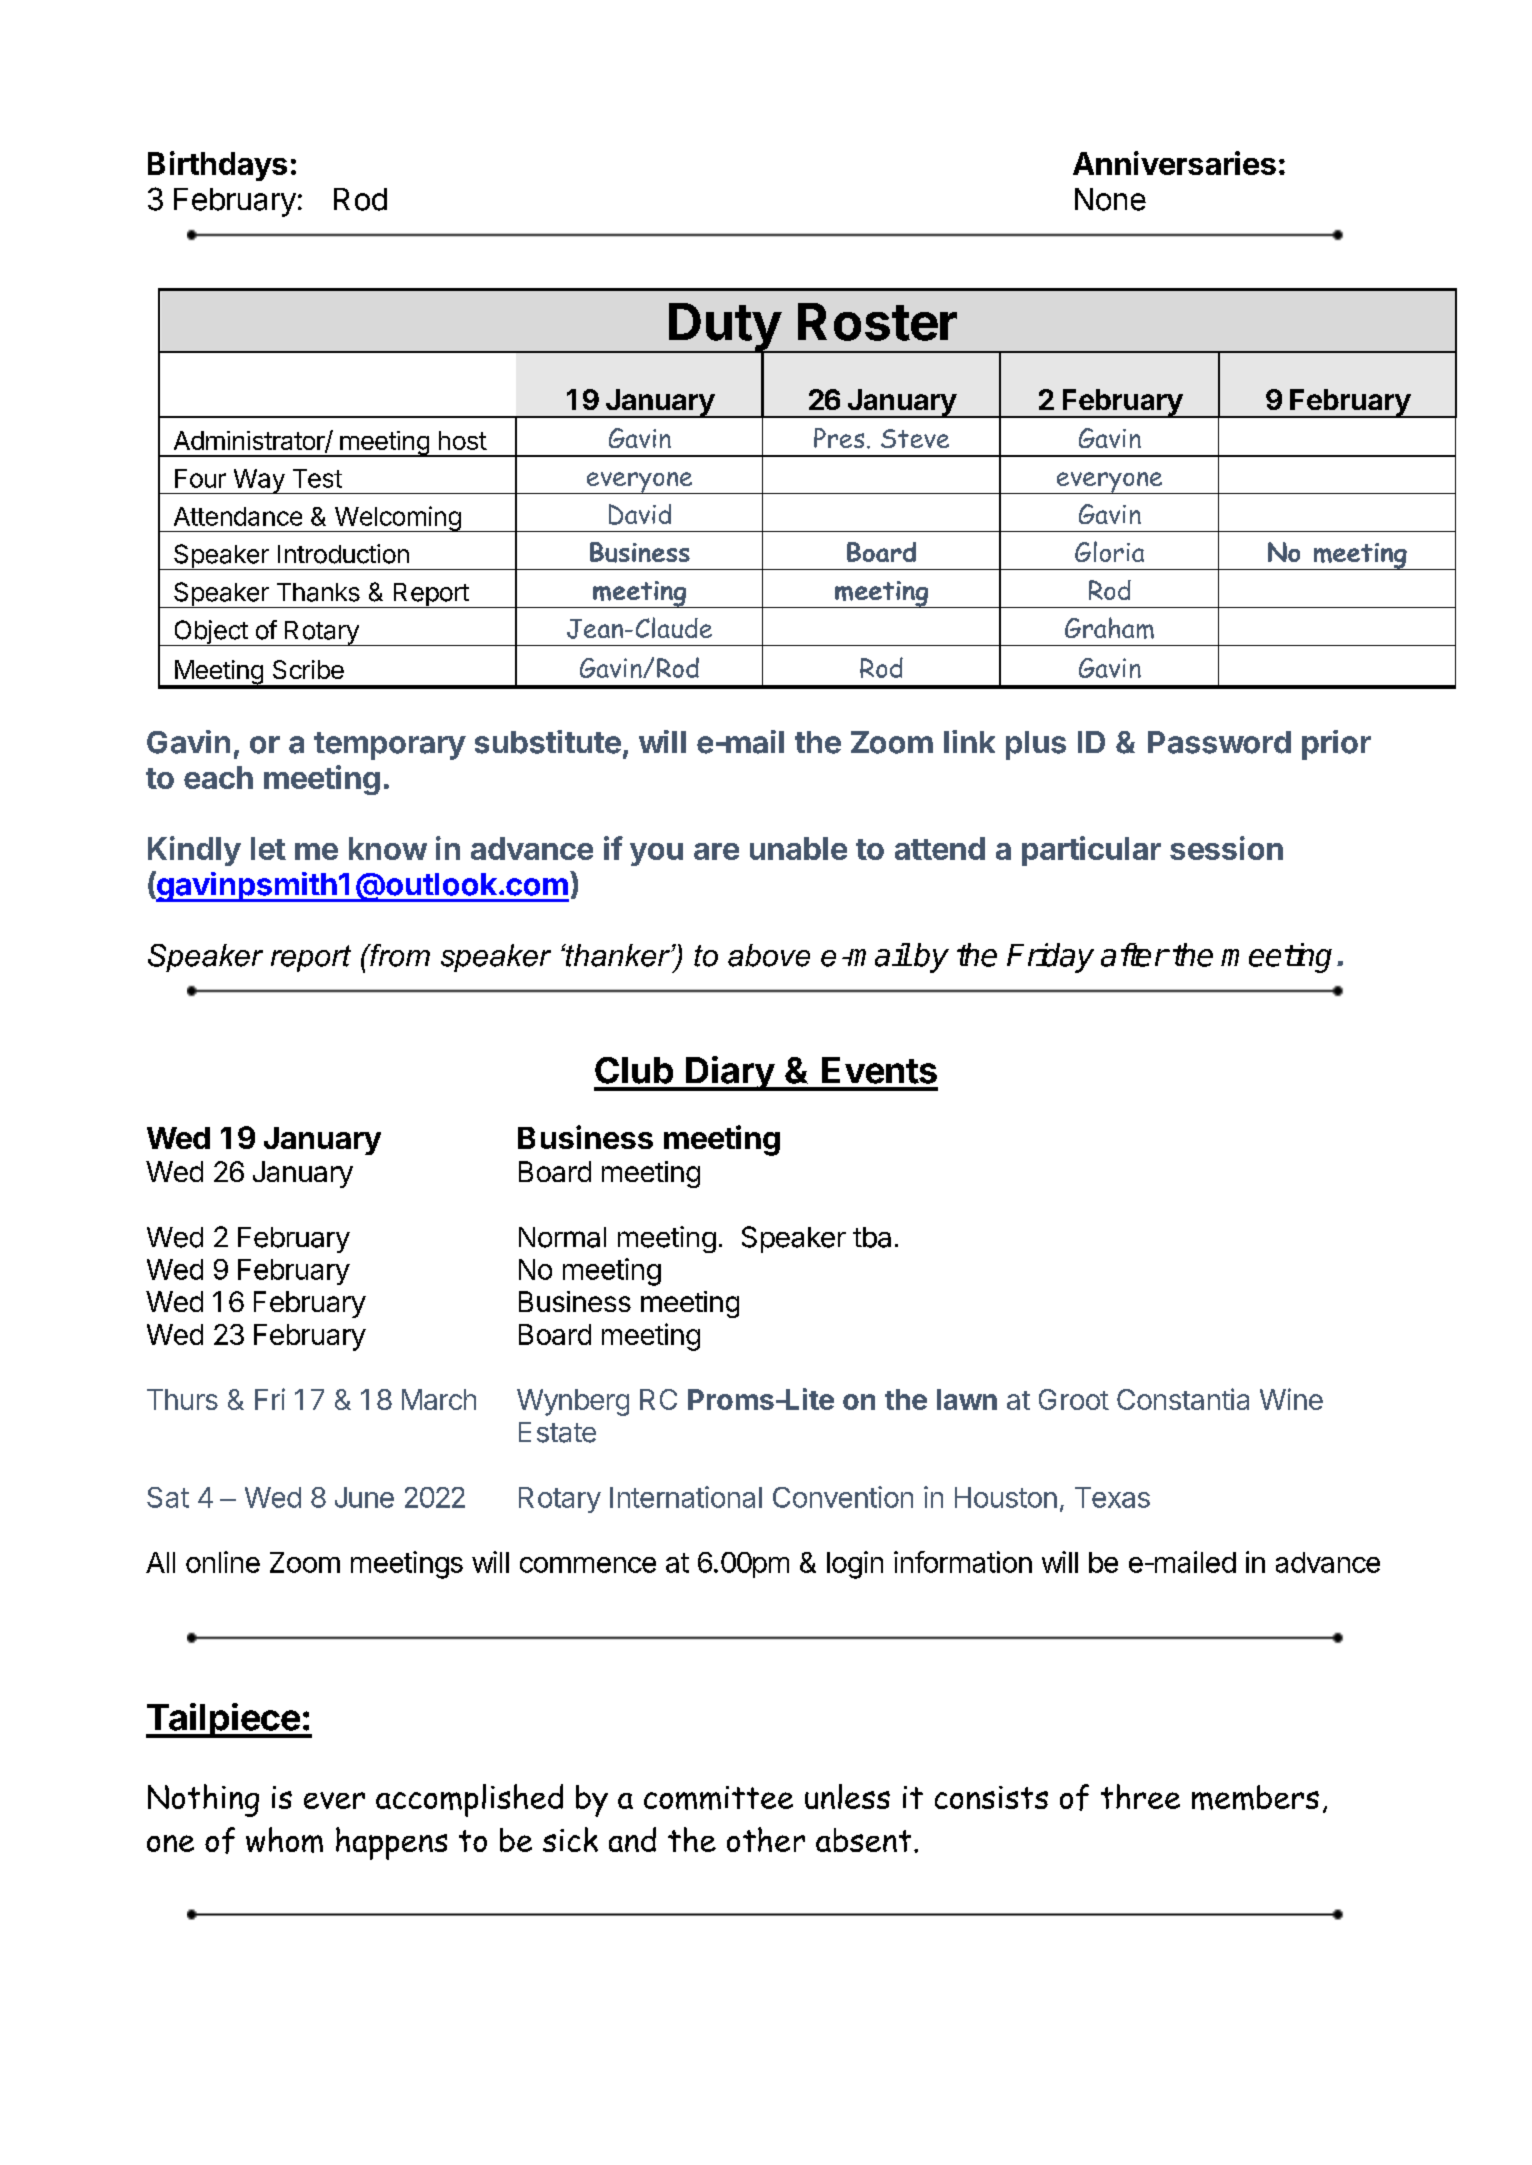 This screenshot has width=1532, height=2165. What do you see at coordinates (718, 1798) in the screenshot?
I see `committee` at bounding box center [718, 1798].
